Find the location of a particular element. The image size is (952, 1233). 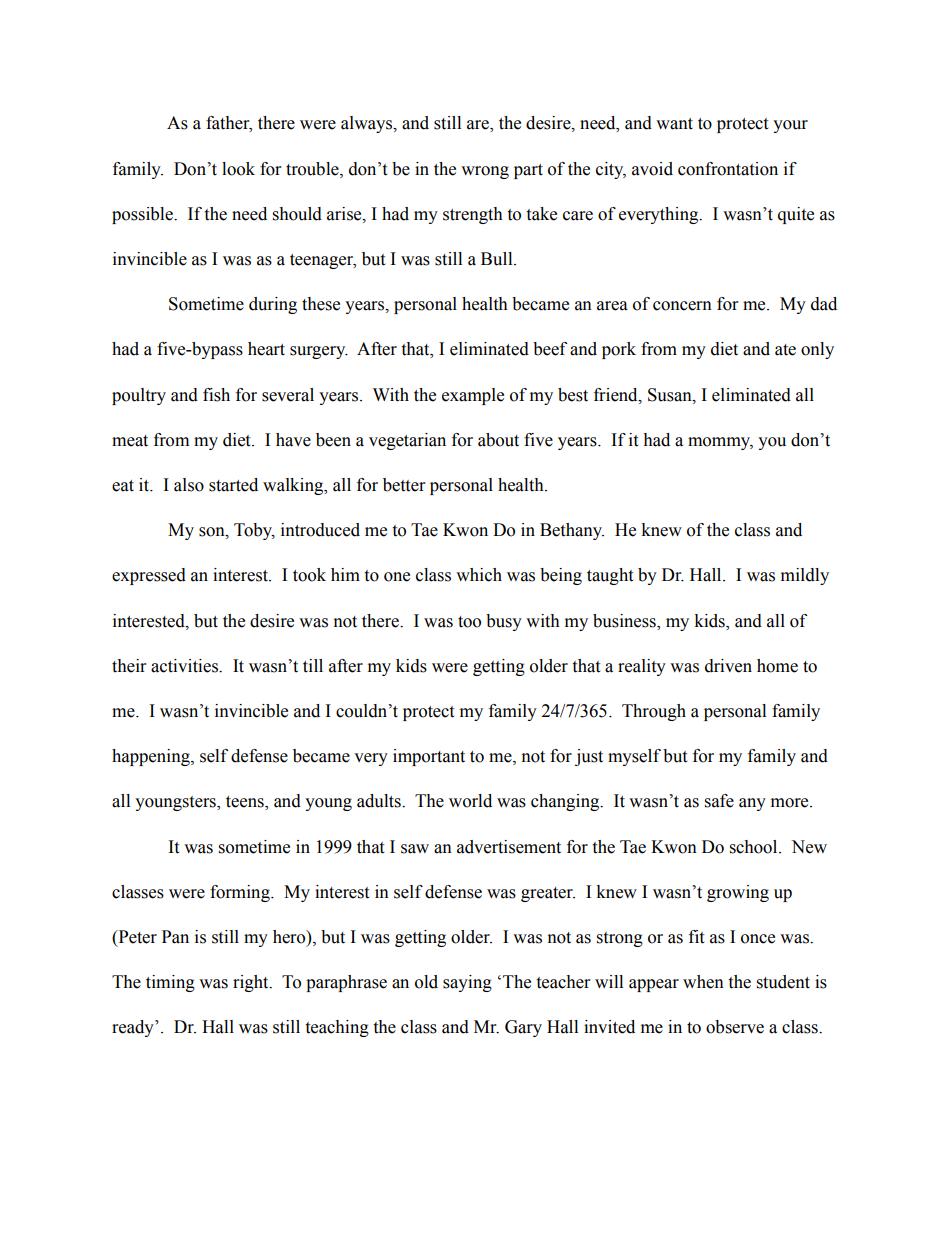

right is located at coordinates (252, 983).
